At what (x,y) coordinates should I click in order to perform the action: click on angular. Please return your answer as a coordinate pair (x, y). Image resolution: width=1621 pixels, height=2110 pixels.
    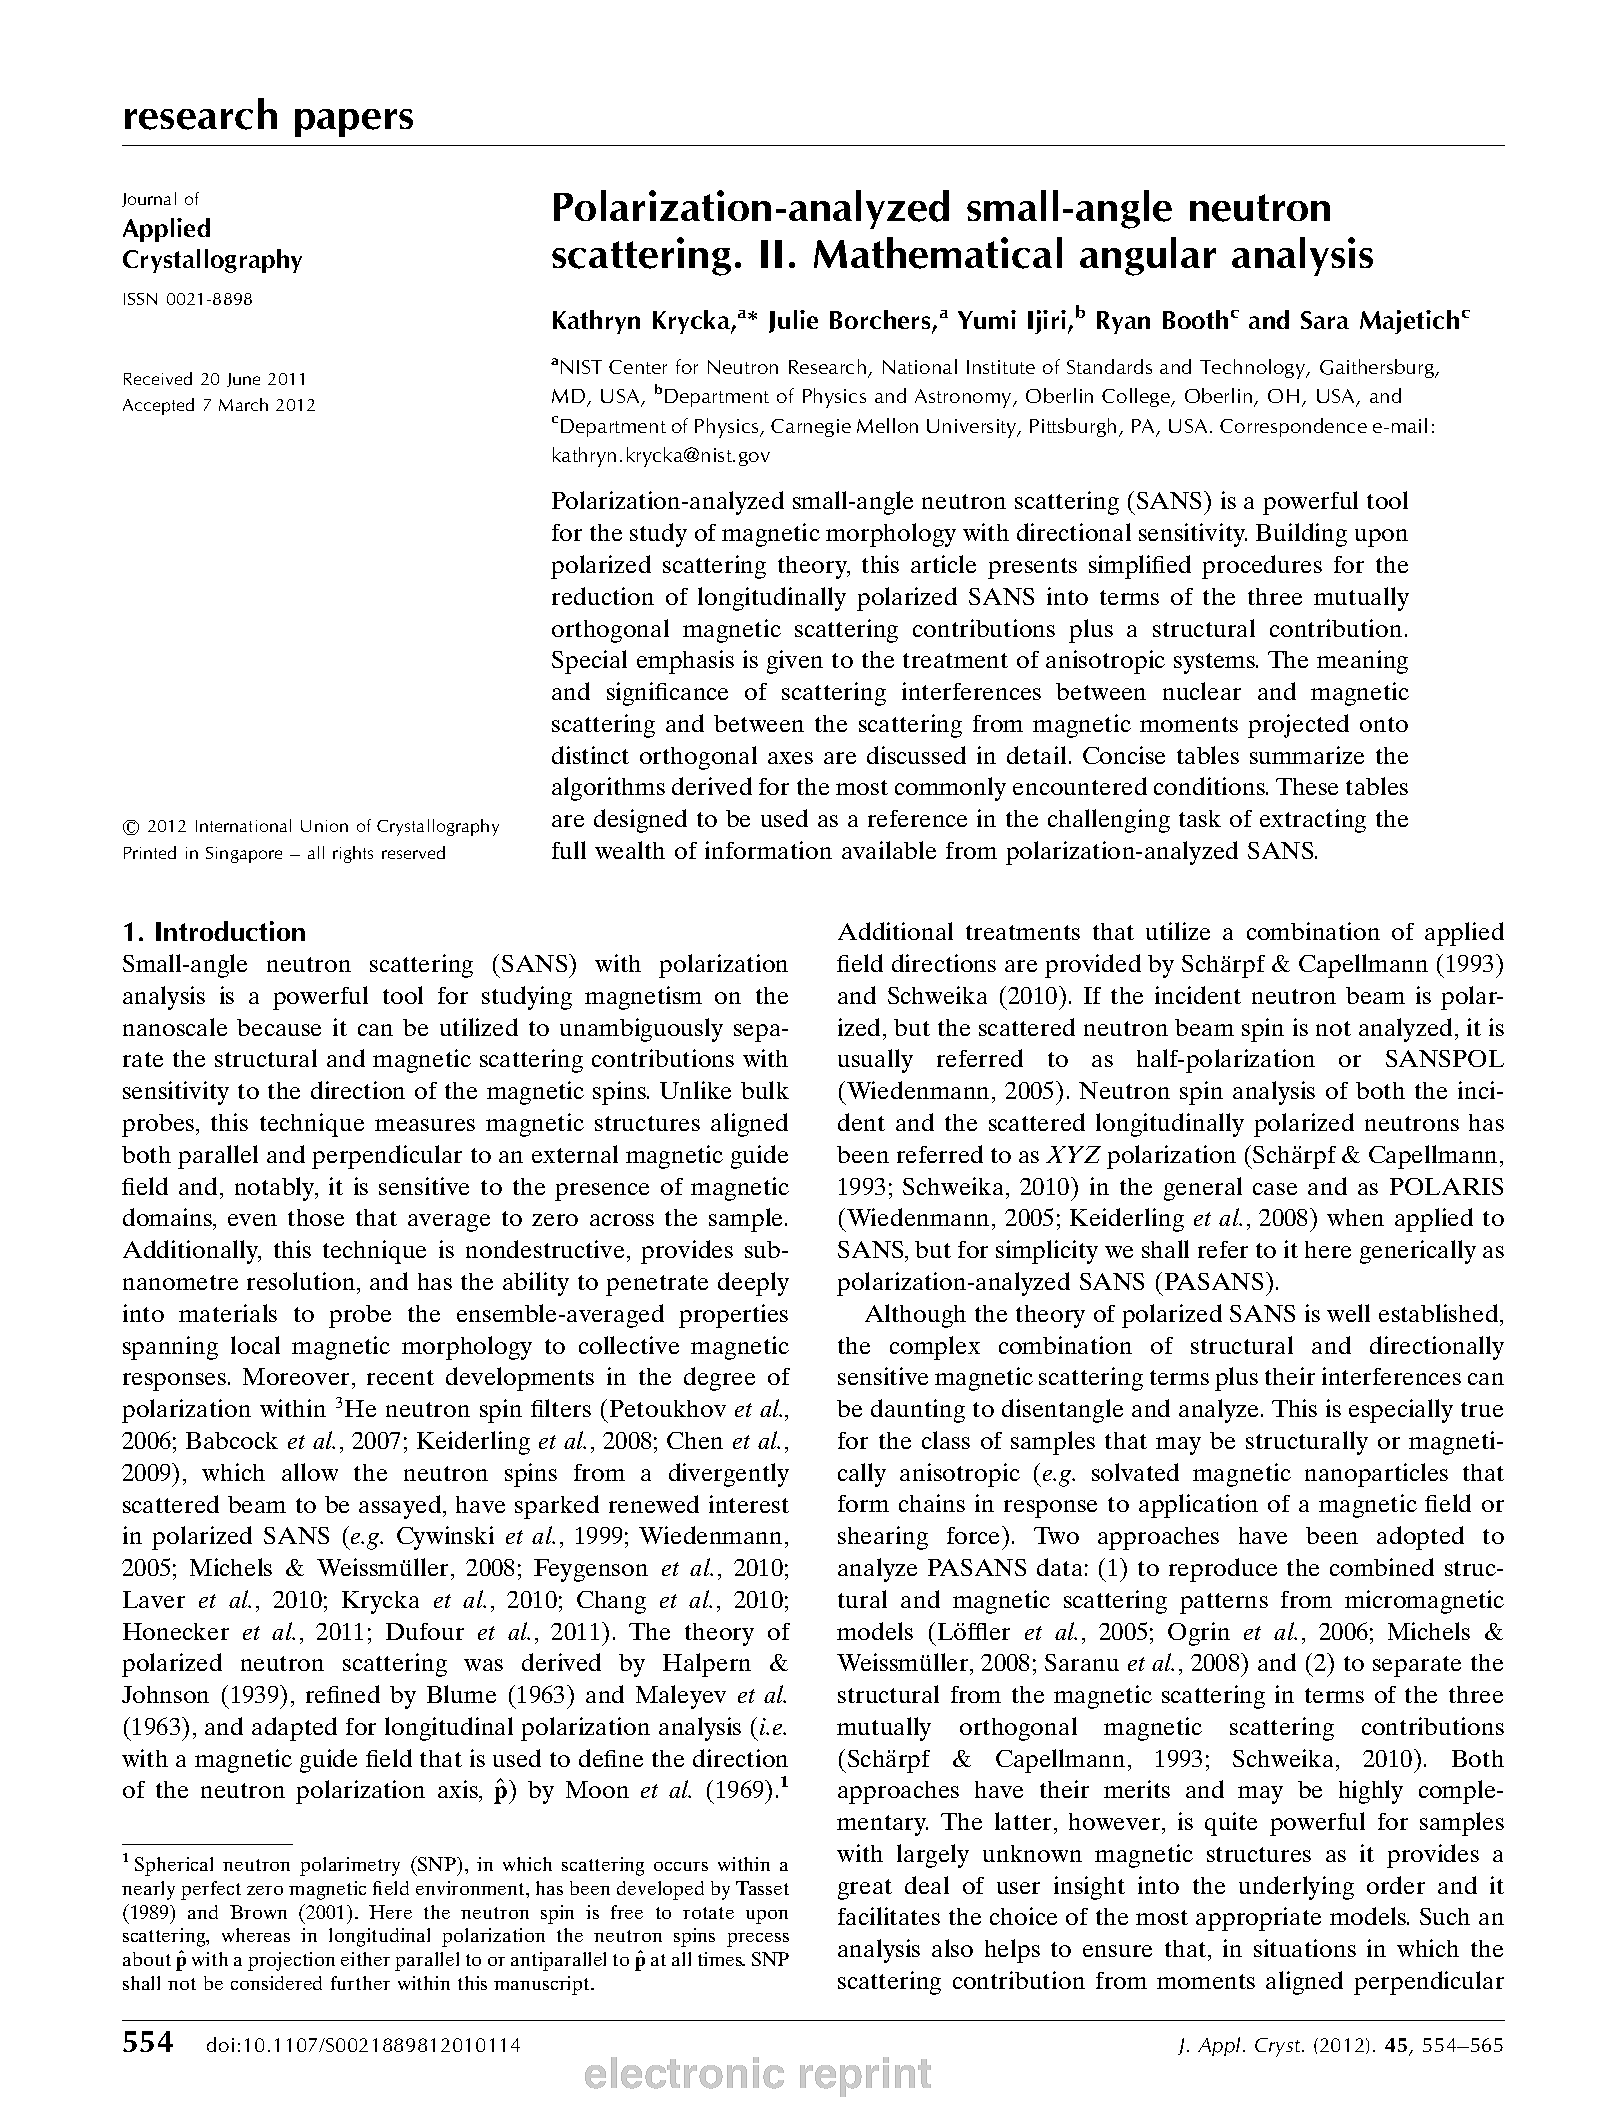
    Looking at the image, I should click on (1148, 256).
